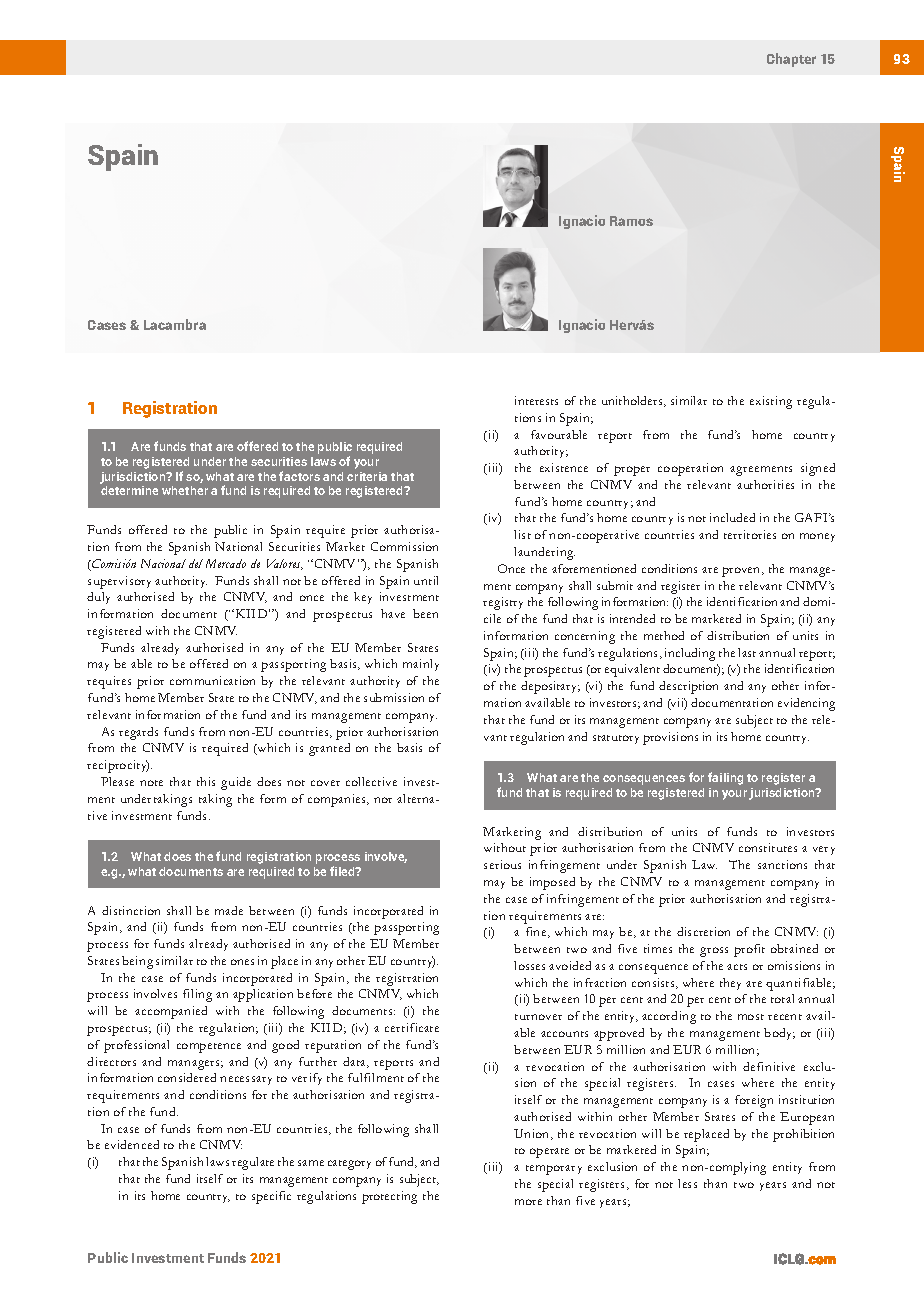  I want to click on been, so click(425, 613).
